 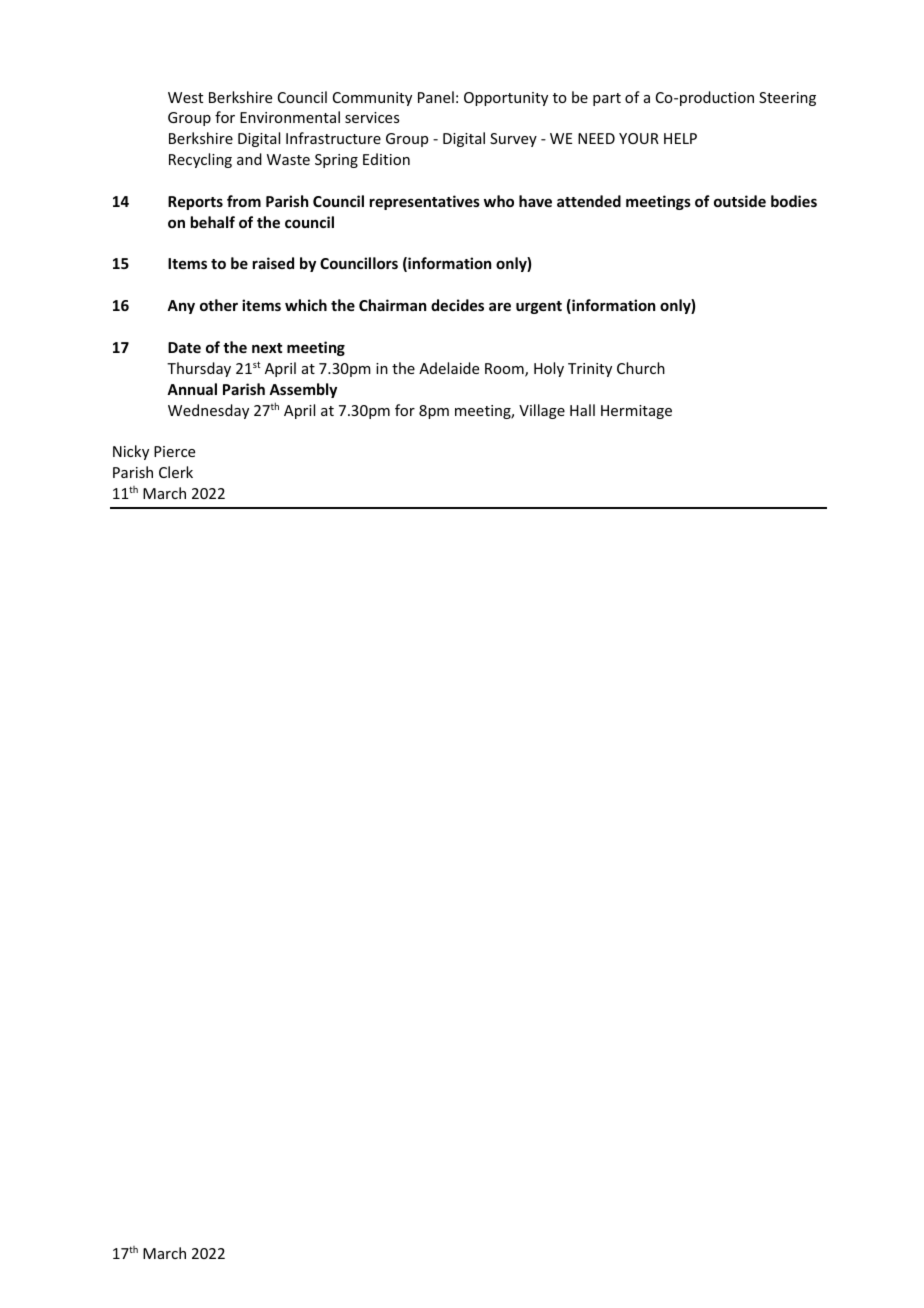 I want to click on Hermitage, so click(x=636, y=412).
